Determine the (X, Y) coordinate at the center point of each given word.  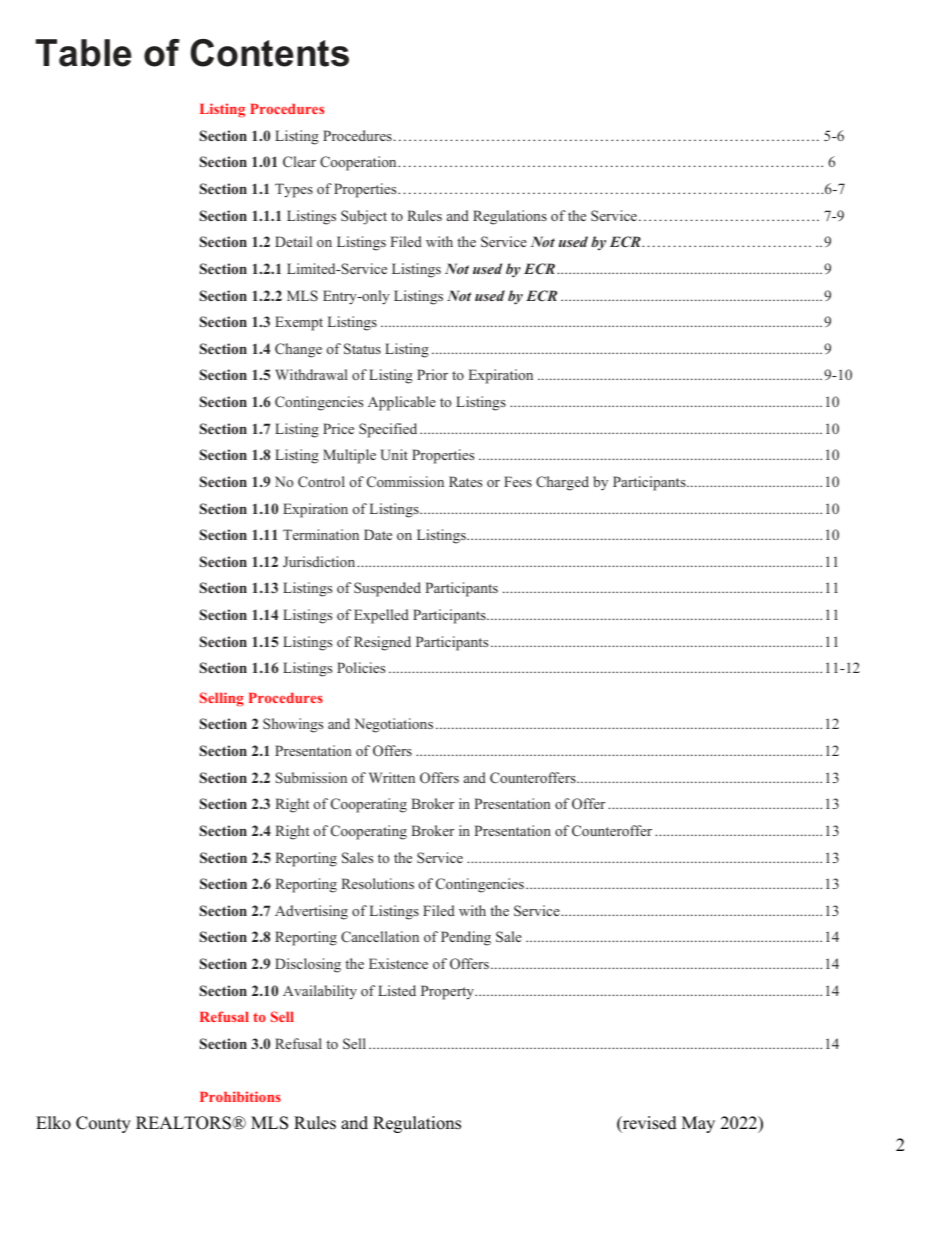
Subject (364, 217)
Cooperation (359, 163)
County (103, 1124)
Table (83, 53)
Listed (397, 990)
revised (649, 1124)
